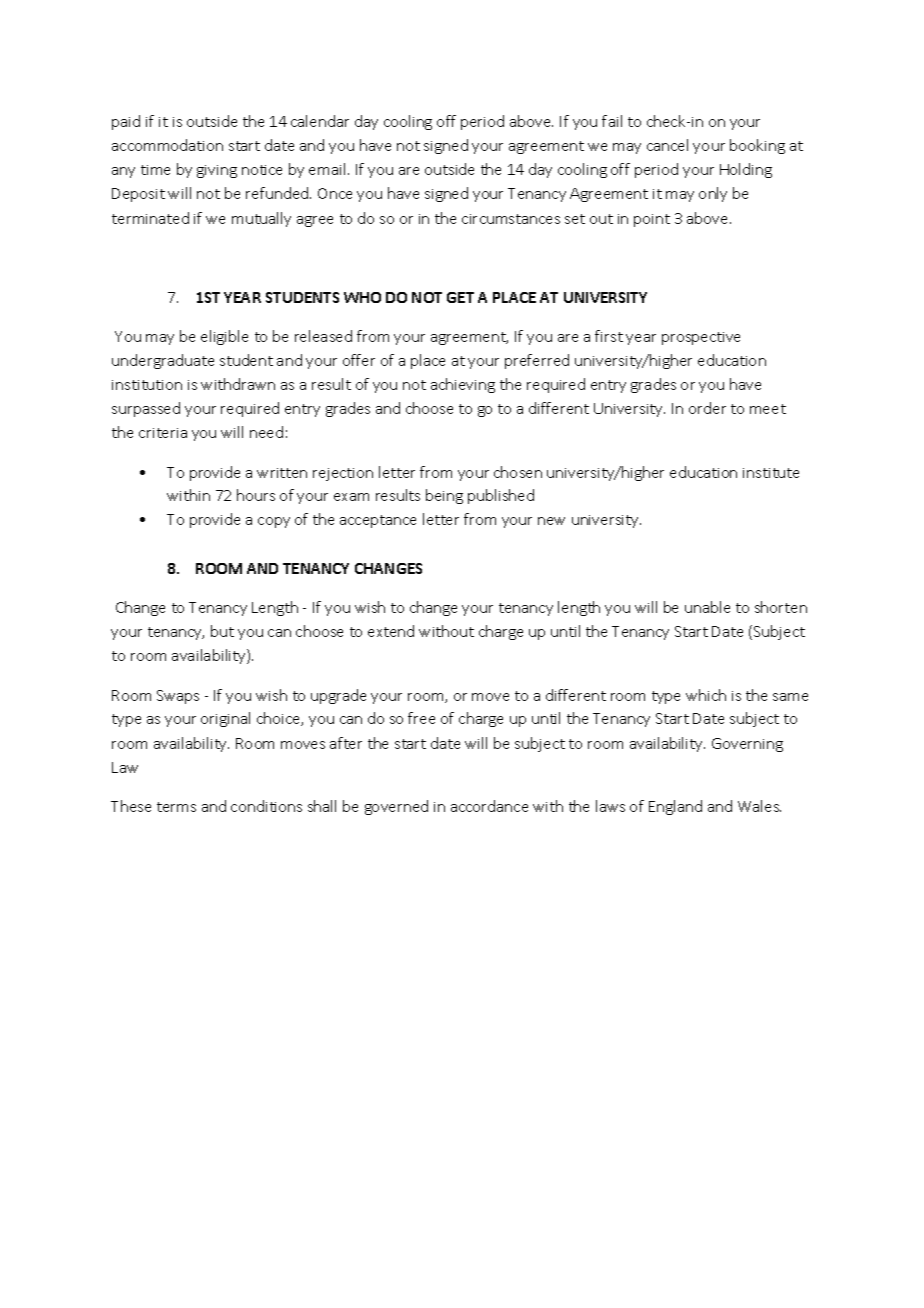 The height and width of the screenshot is (1308, 924). Describe the element at coordinates (163, 433) in the screenshot. I see `criteria` at that location.
